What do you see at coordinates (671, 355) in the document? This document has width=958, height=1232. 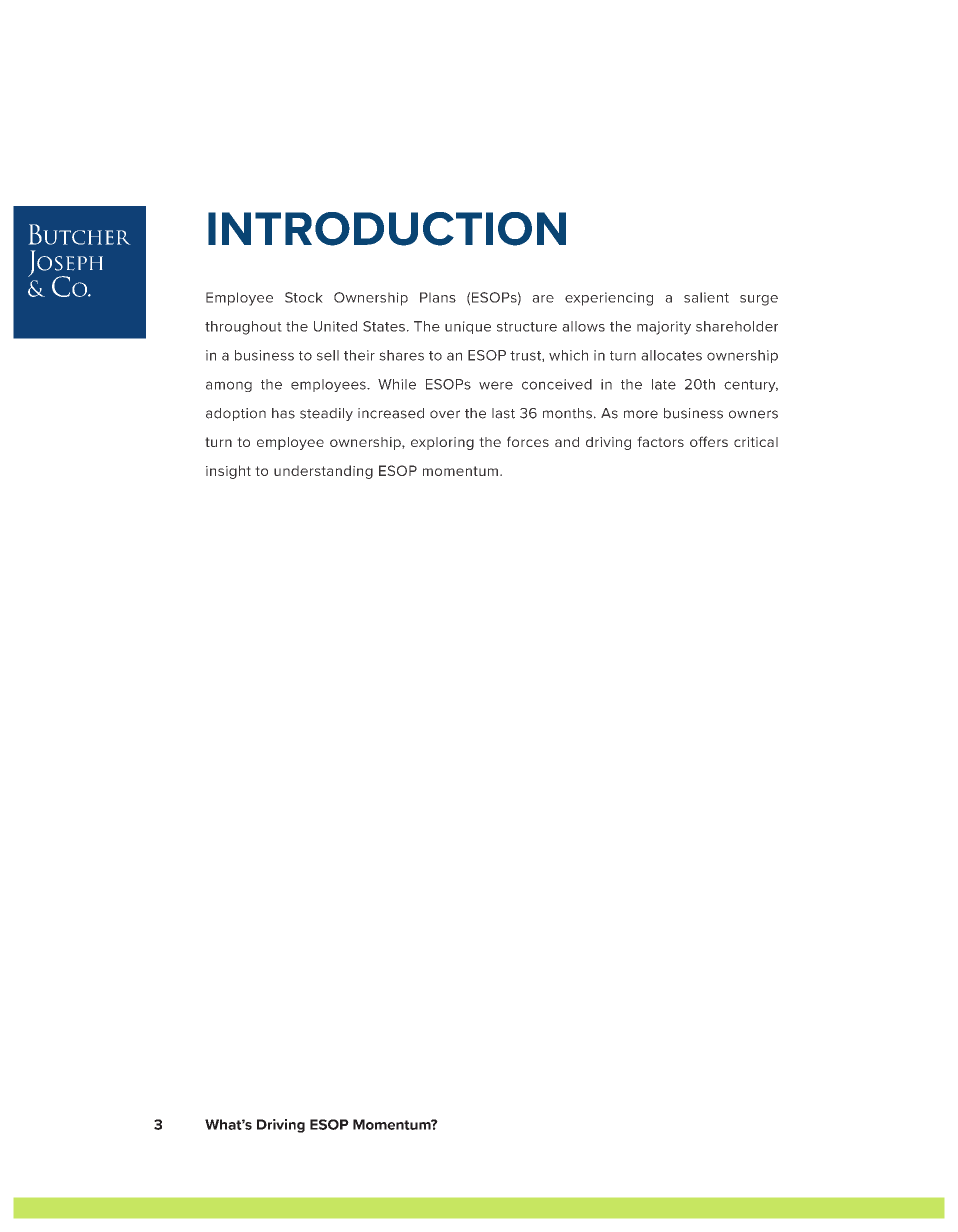 I see `allocates` at bounding box center [671, 355].
